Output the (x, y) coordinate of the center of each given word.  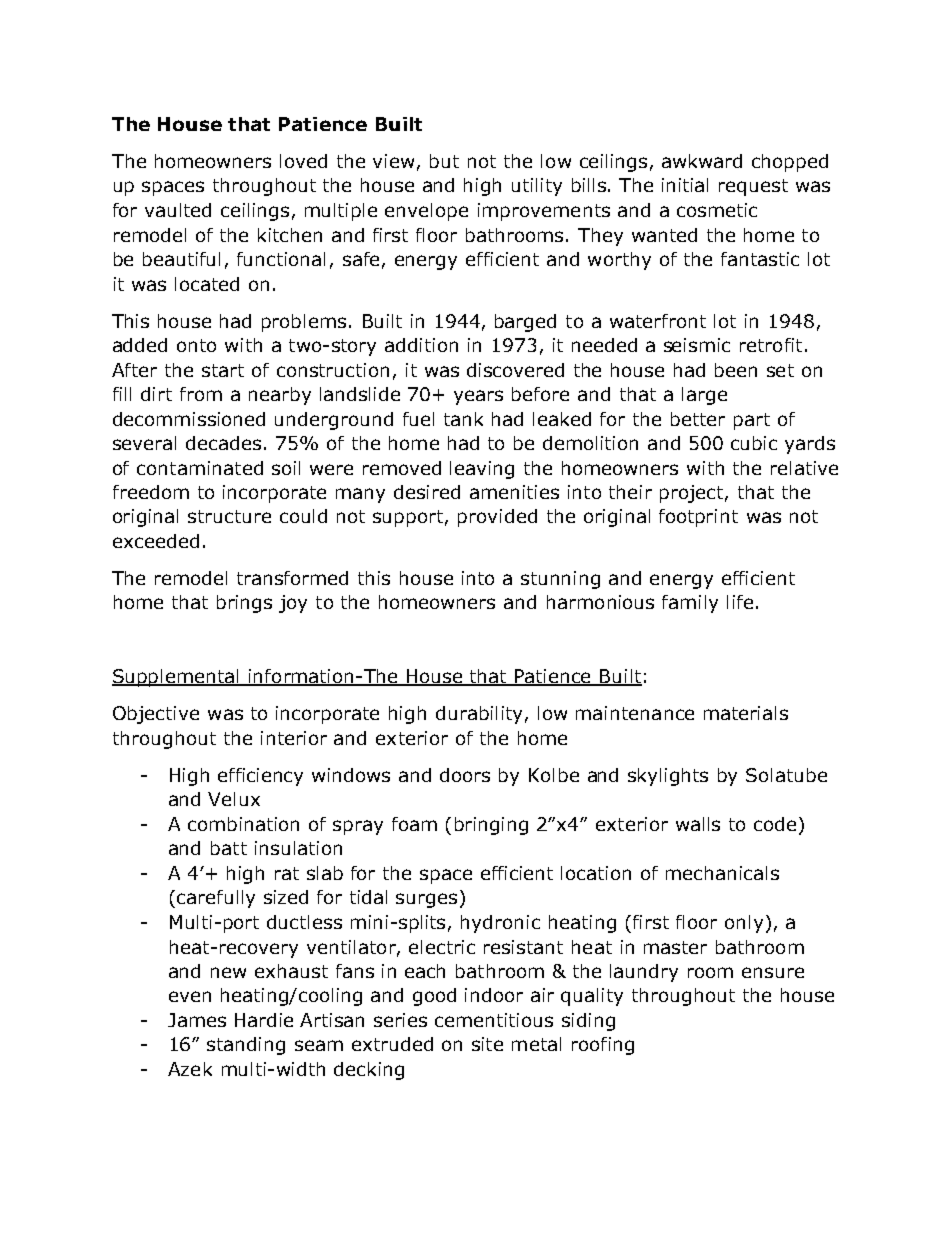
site (487, 1044)
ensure (773, 972)
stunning (560, 580)
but (444, 161)
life (740, 602)
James (197, 1020)
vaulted (178, 210)
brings (244, 604)
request (753, 187)
